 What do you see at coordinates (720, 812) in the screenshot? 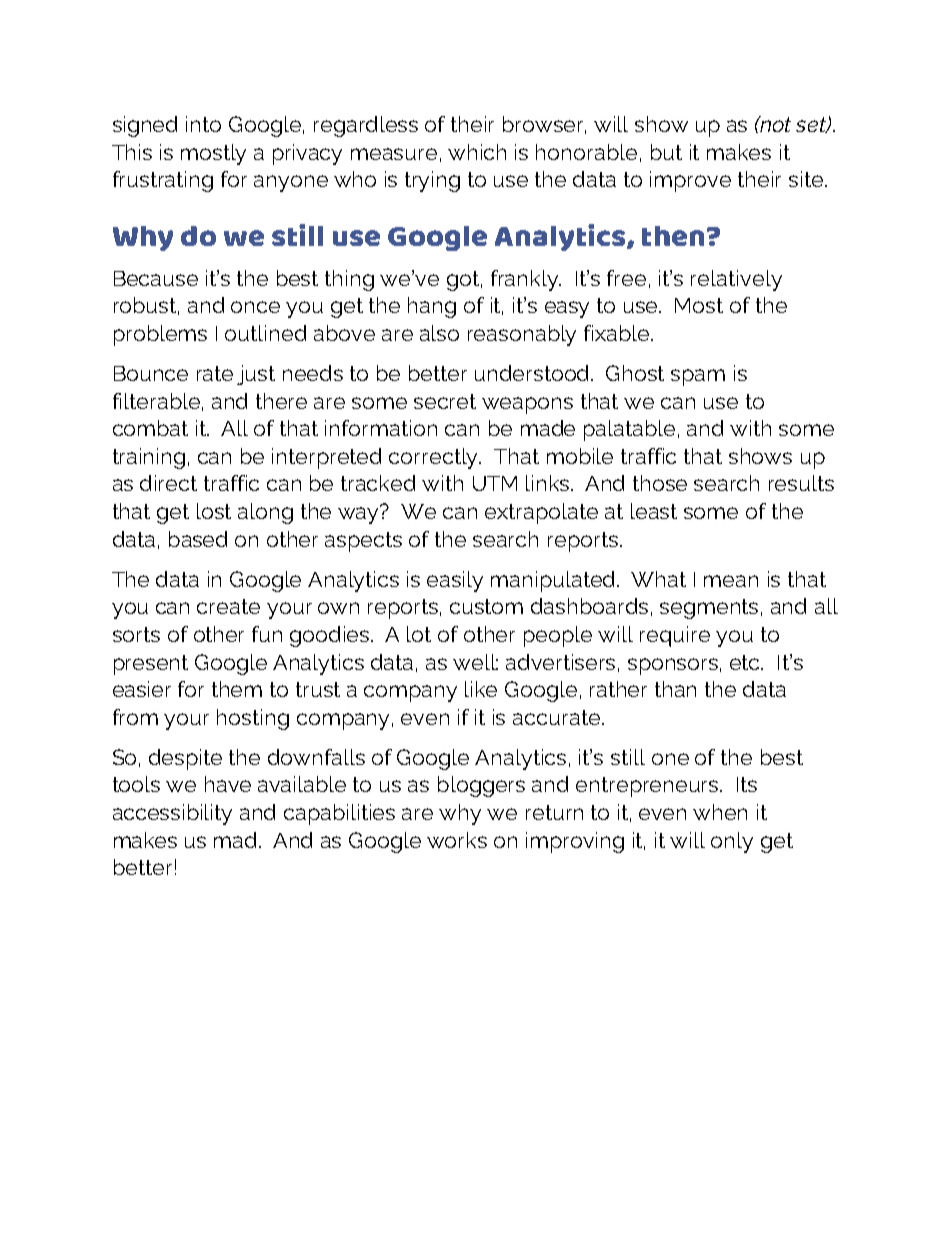
I see `when` at bounding box center [720, 812].
